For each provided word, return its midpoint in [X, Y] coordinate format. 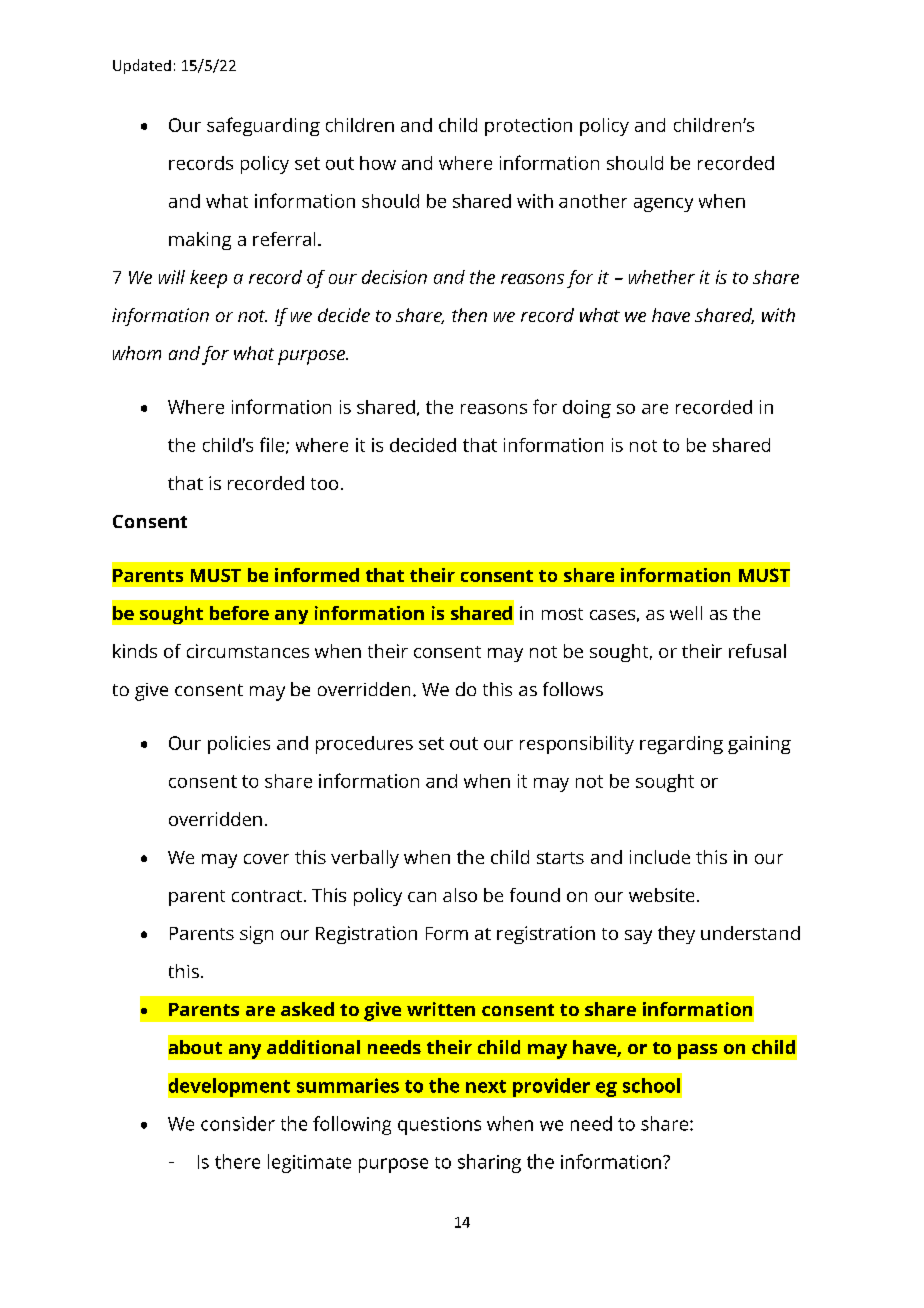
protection [528, 127]
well [686, 613]
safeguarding [263, 126]
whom [137, 353]
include [660, 857]
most [562, 614]
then [469, 315]
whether [662, 277]
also [460, 895]
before [239, 613]
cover [266, 859]
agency [663, 205]
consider [238, 1123]
